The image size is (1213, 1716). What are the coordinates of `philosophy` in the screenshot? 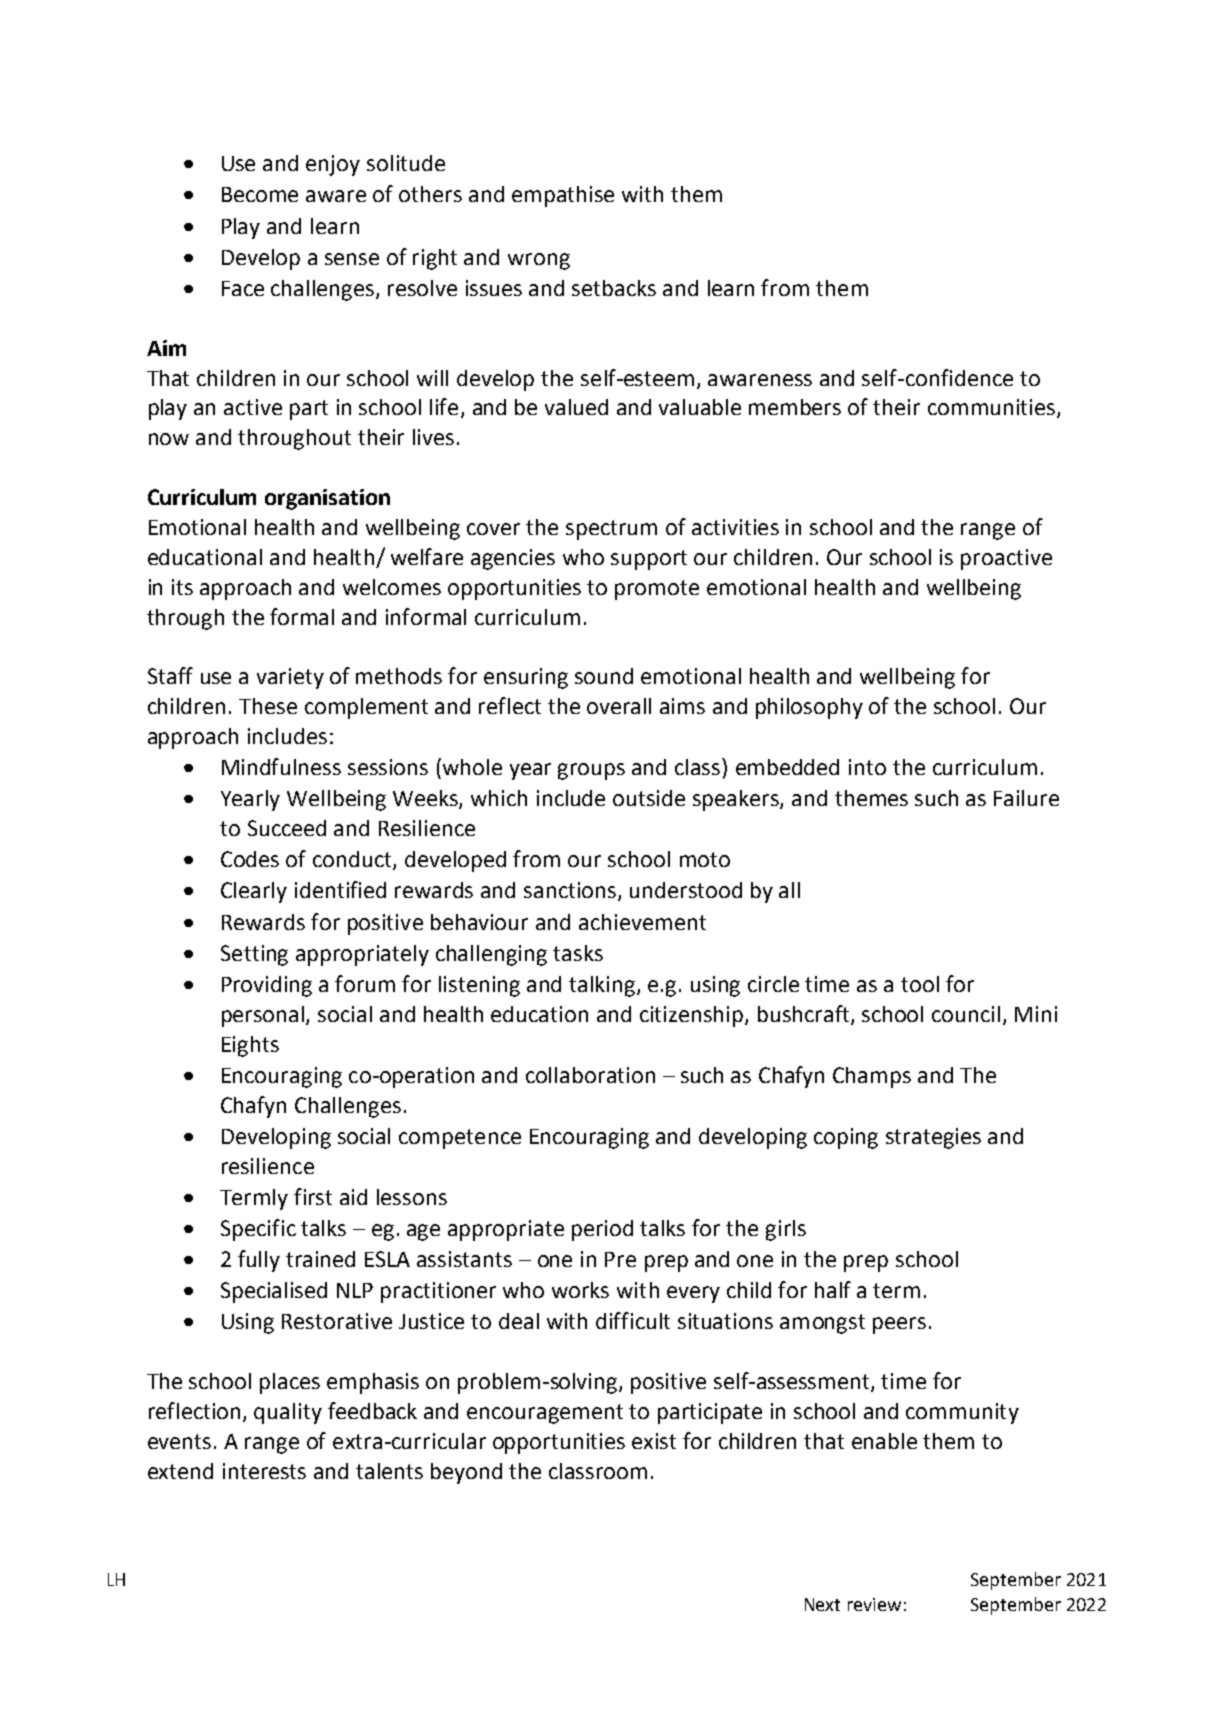 It's located at (809, 708).
